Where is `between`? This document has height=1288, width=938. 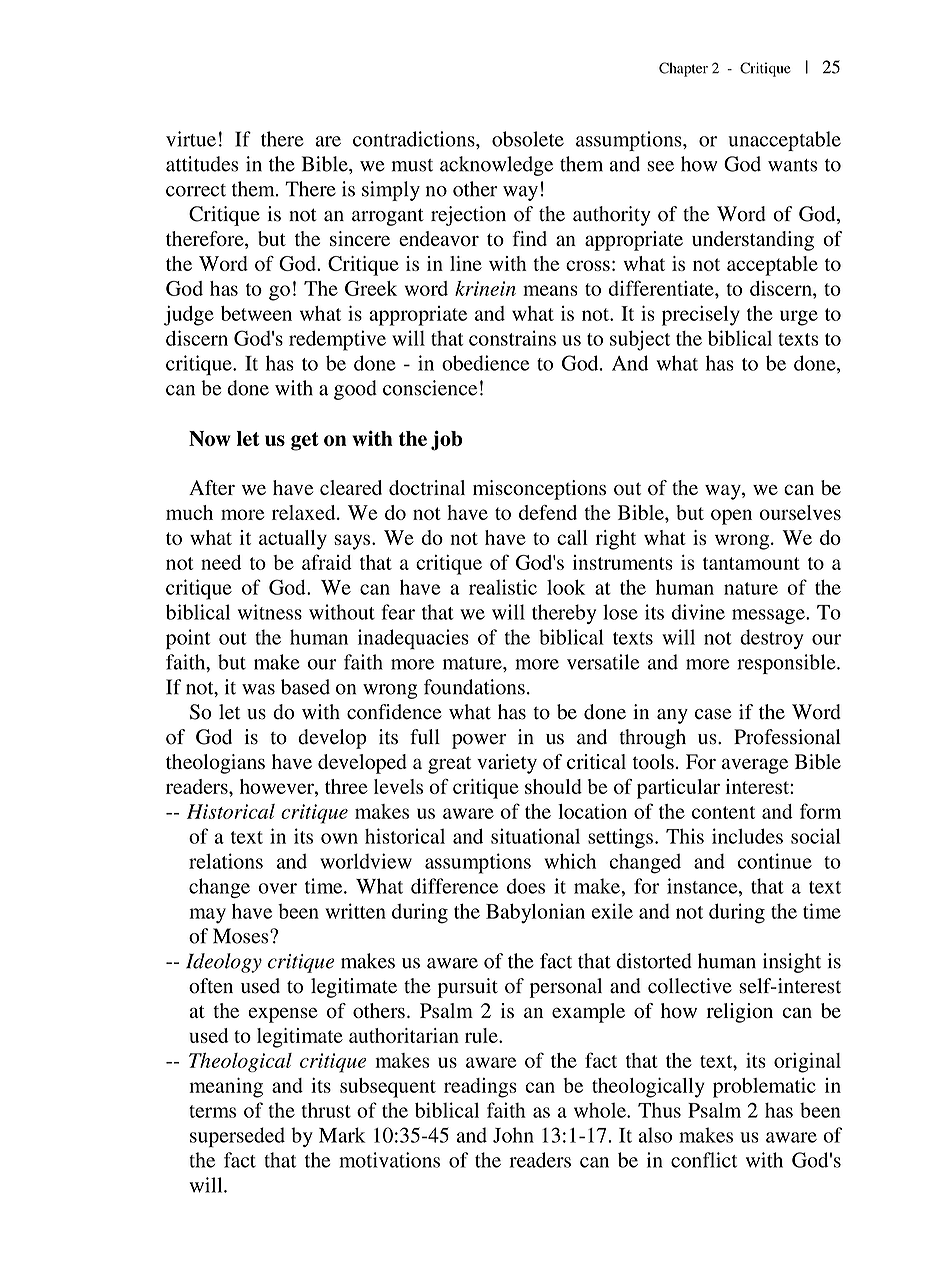 between is located at coordinates (256, 313).
